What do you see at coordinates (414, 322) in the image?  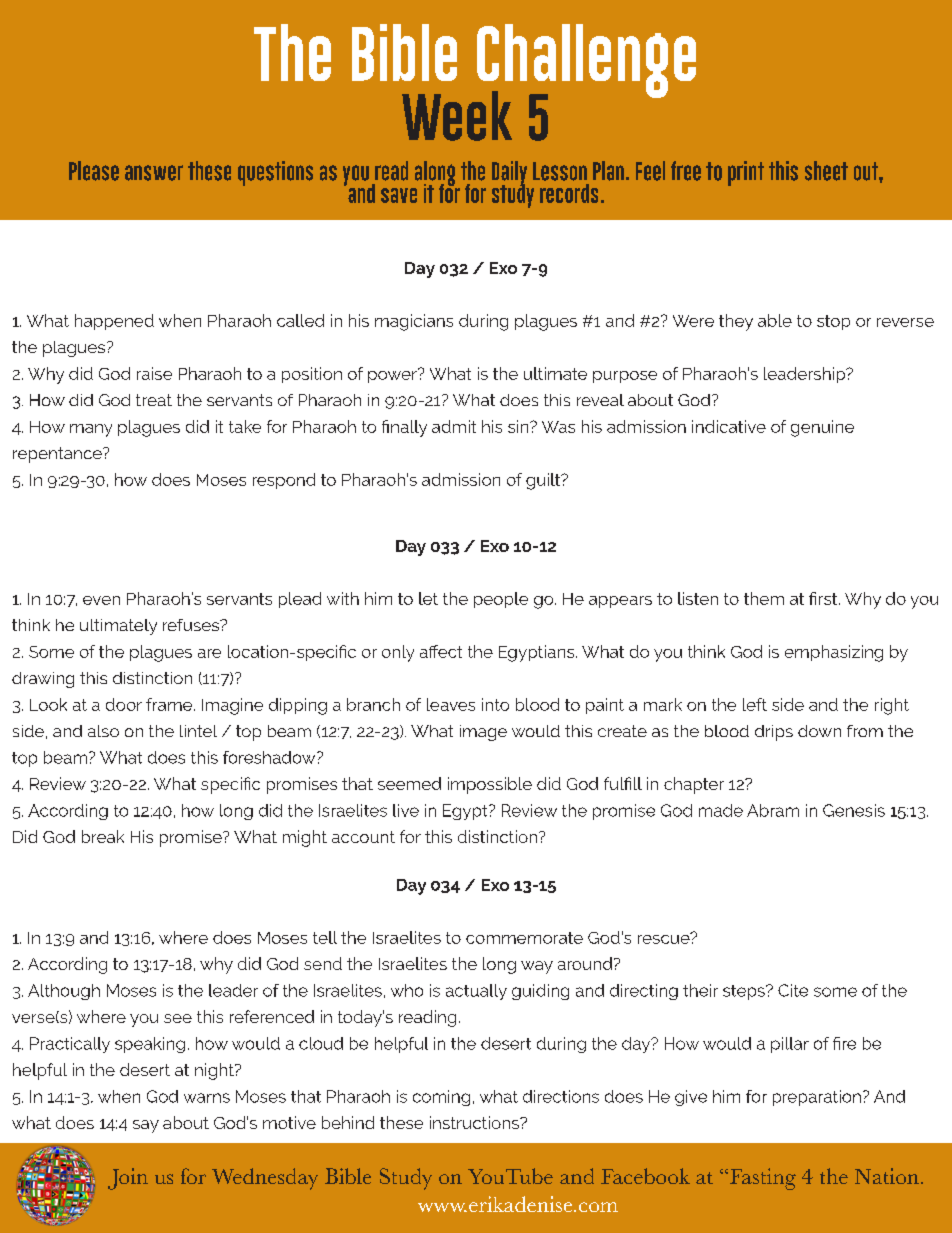 I see `magicians` at bounding box center [414, 322].
